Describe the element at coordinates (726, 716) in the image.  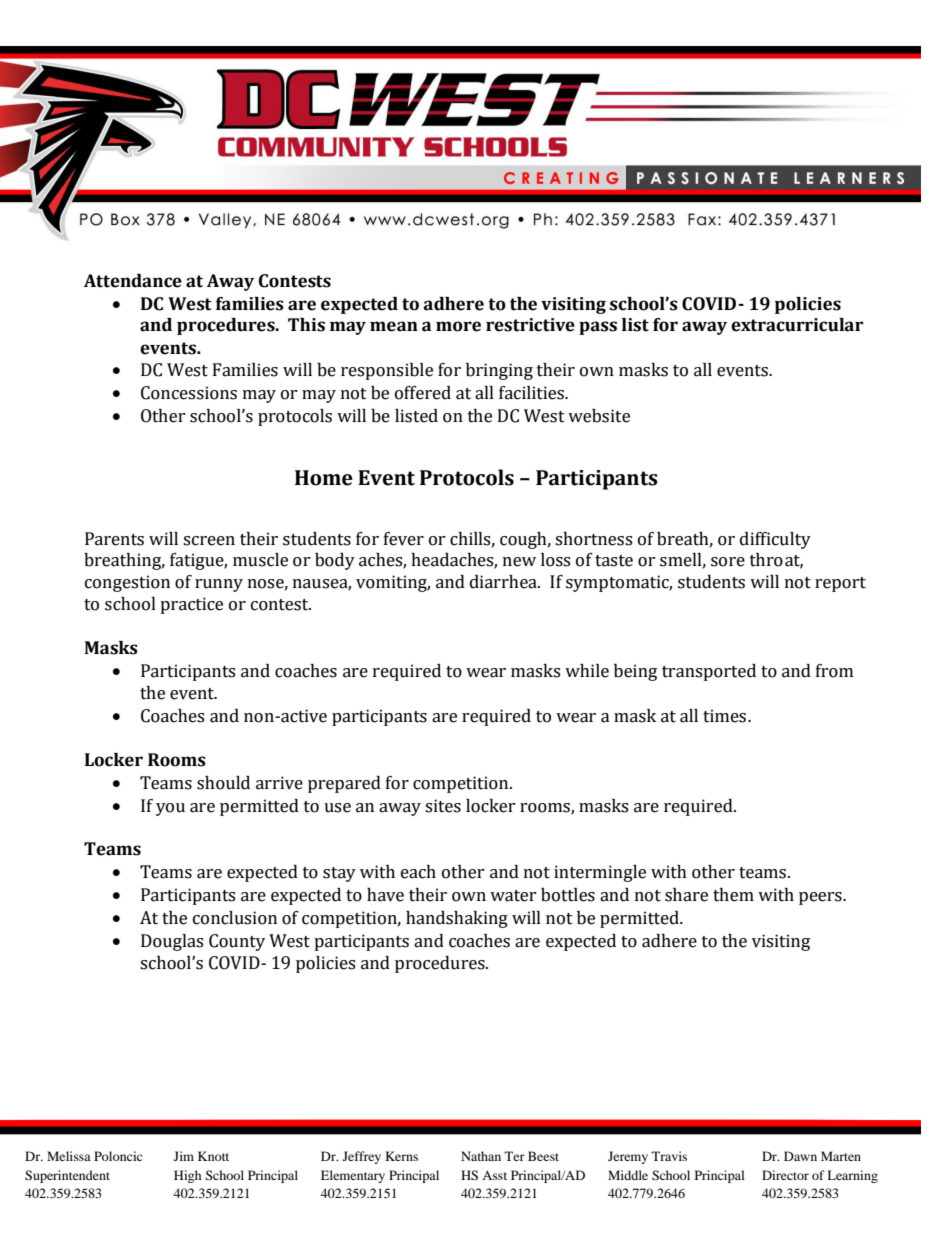
I see `times` at that location.
